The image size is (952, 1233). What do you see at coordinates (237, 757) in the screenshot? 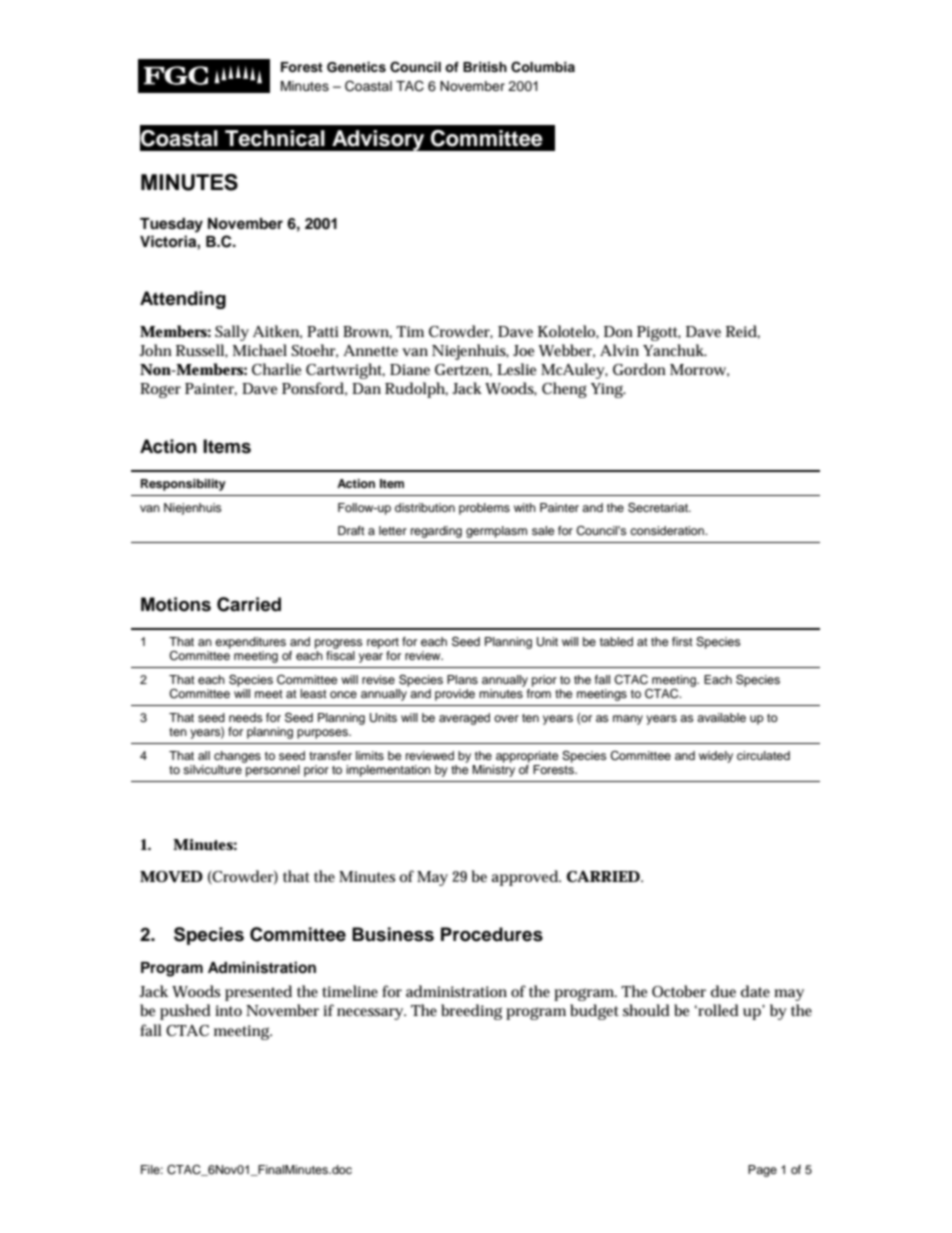
I see `changes` at bounding box center [237, 757].
